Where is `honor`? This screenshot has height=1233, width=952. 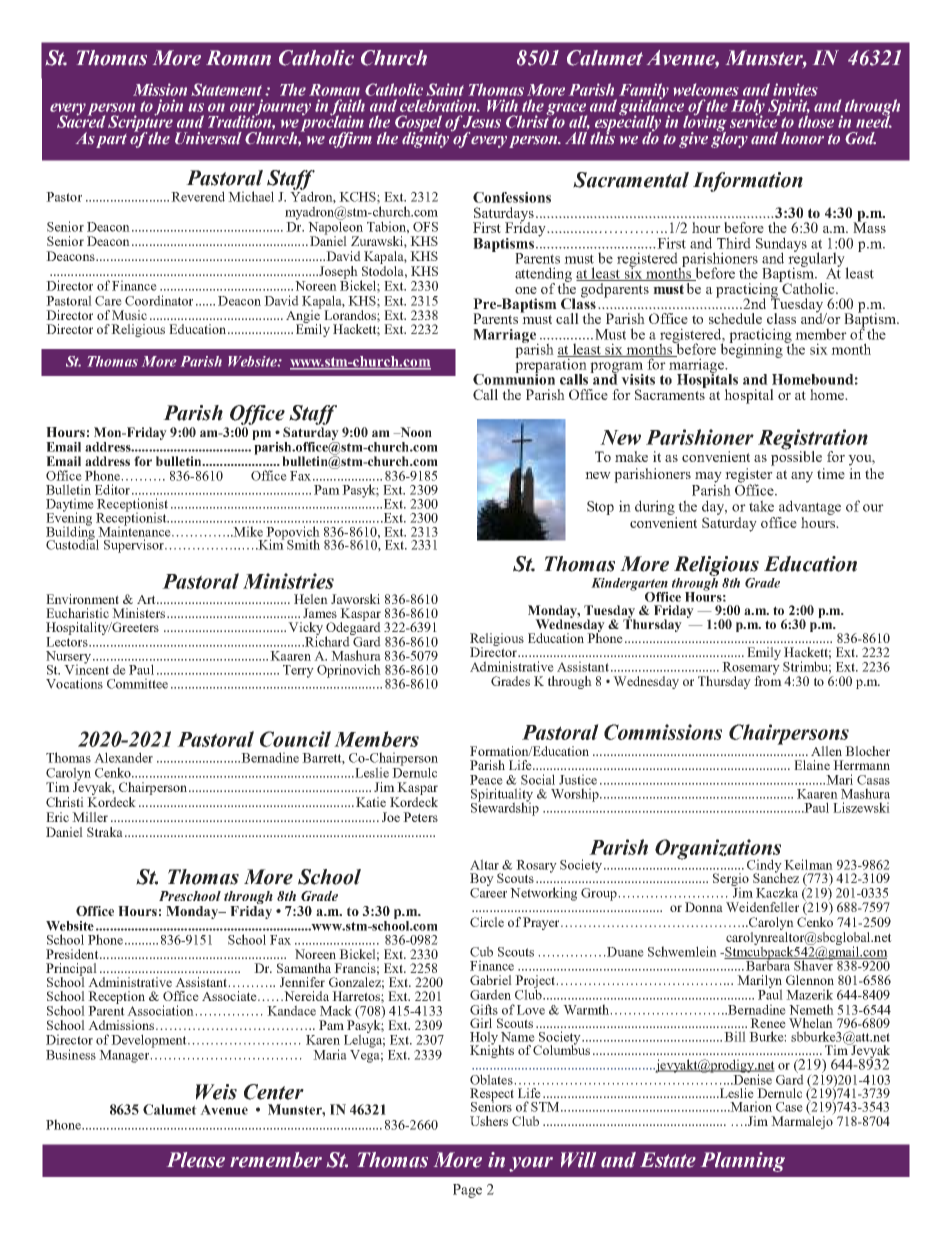 honor is located at coordinates (802, 138).
